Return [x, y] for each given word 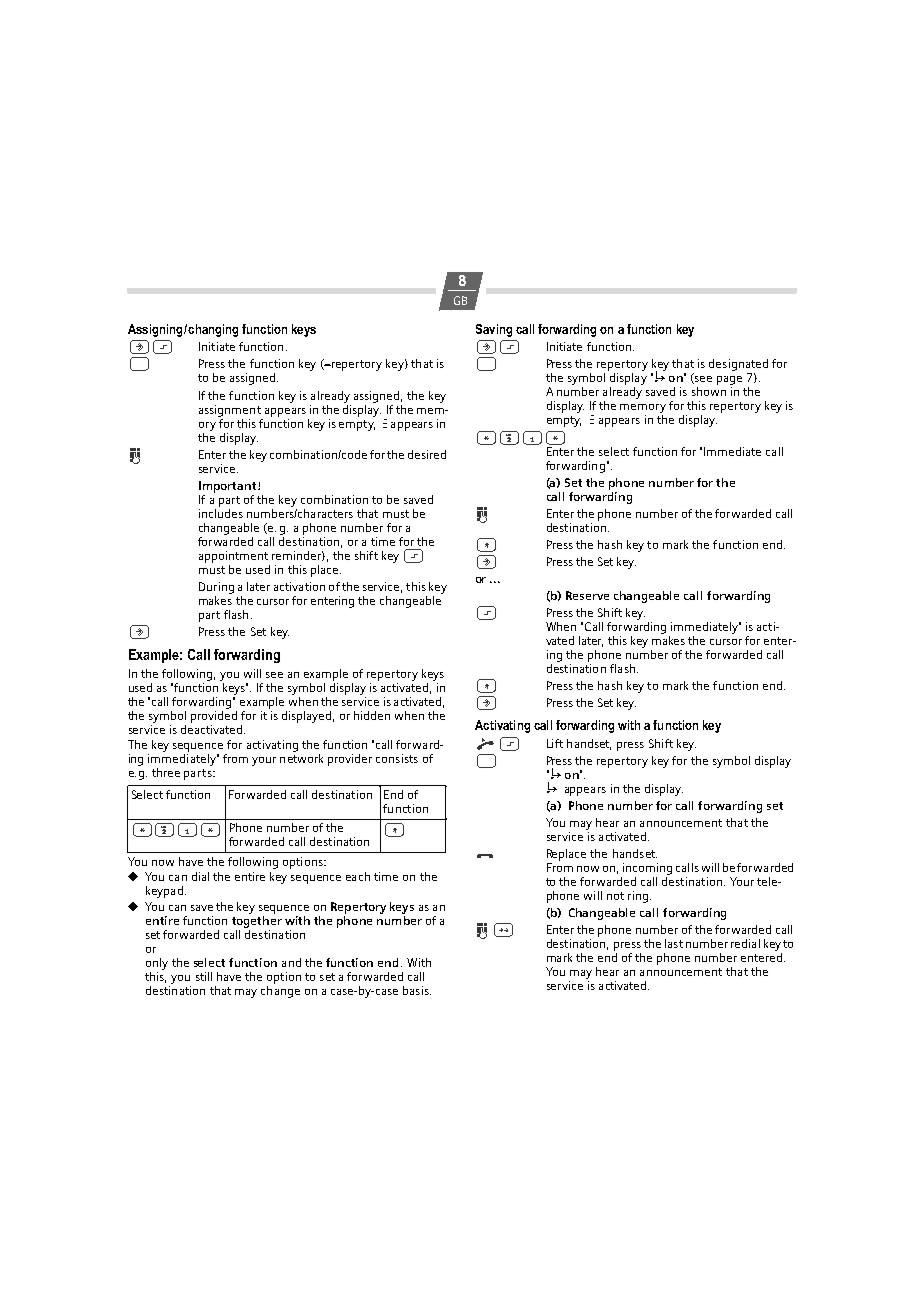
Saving [494, 330]
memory [643, 410]
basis [417, 990]
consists [397, 758]
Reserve [587, 595]
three [166, 772]
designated [738, 366]
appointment [233, 557]
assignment [230, 411]
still [204, 976]
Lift [555, 743]
